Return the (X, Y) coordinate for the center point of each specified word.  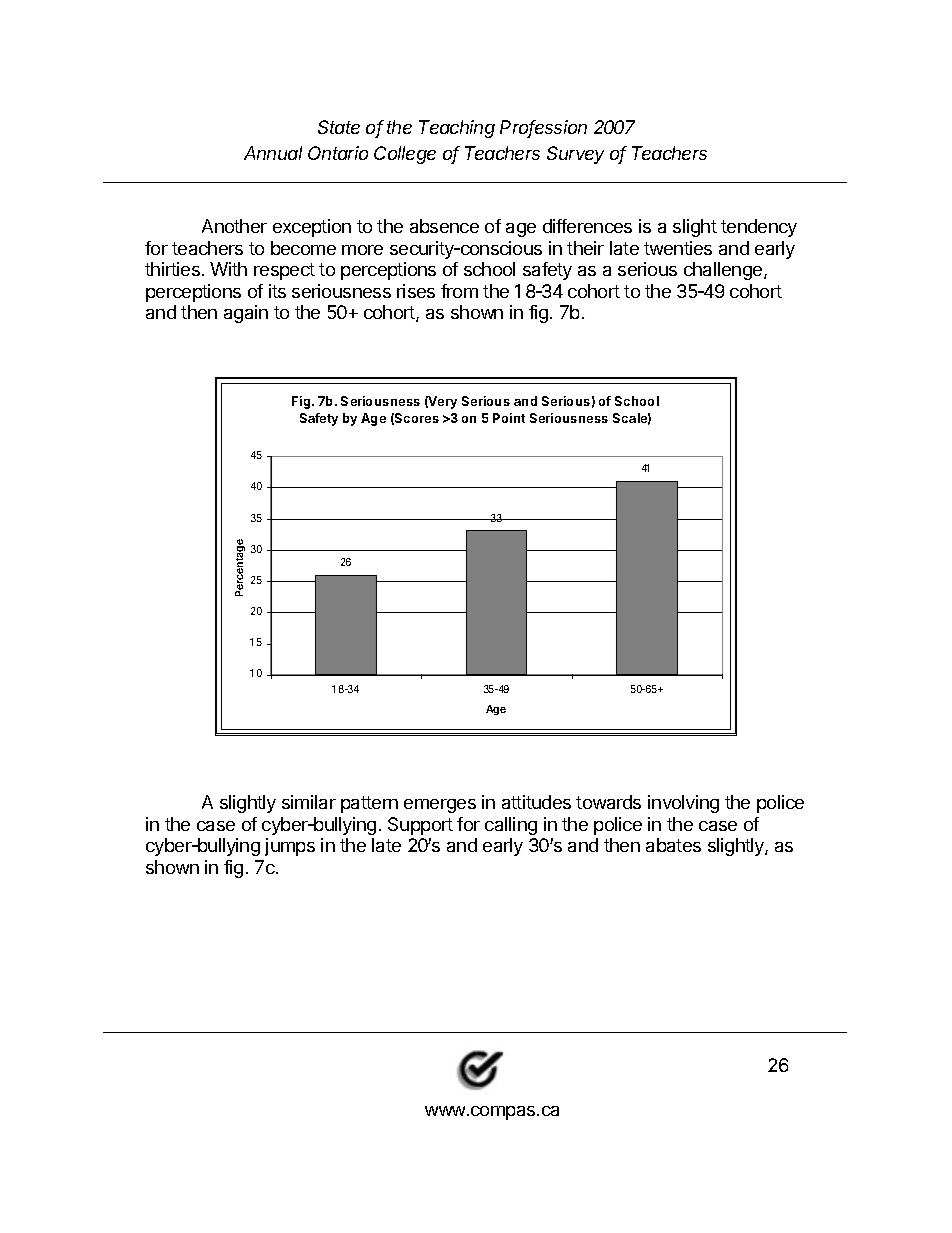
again (246, 314)
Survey (575, 155)
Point (509, 418)
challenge (724, 271)
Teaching (457, 129)
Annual (273, 153)
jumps (290, 847)
